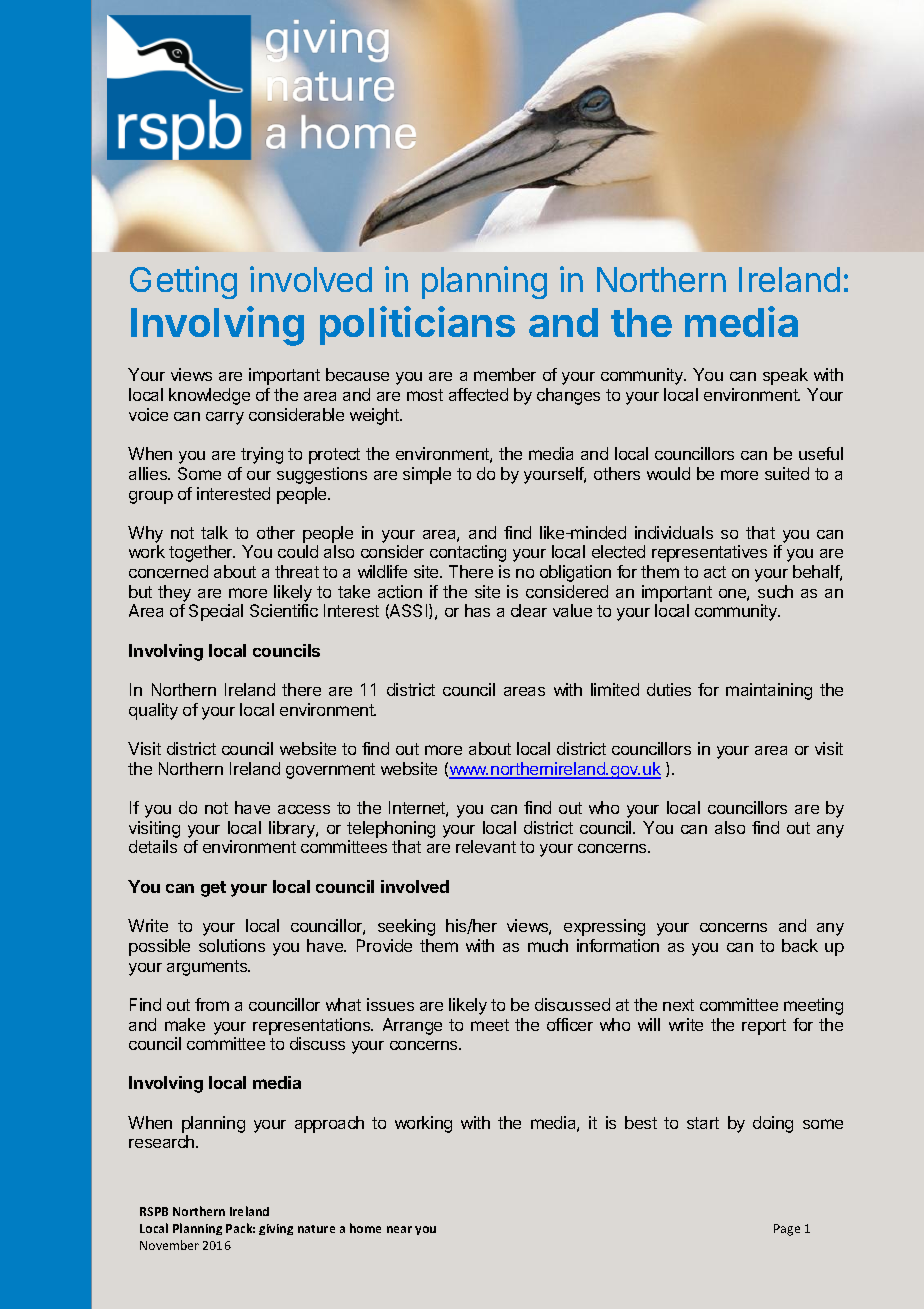 This screenshot has height=1309, width=924. Describe the element at coordinates (477, 610) in the screenshot. I see `has` at that location.
